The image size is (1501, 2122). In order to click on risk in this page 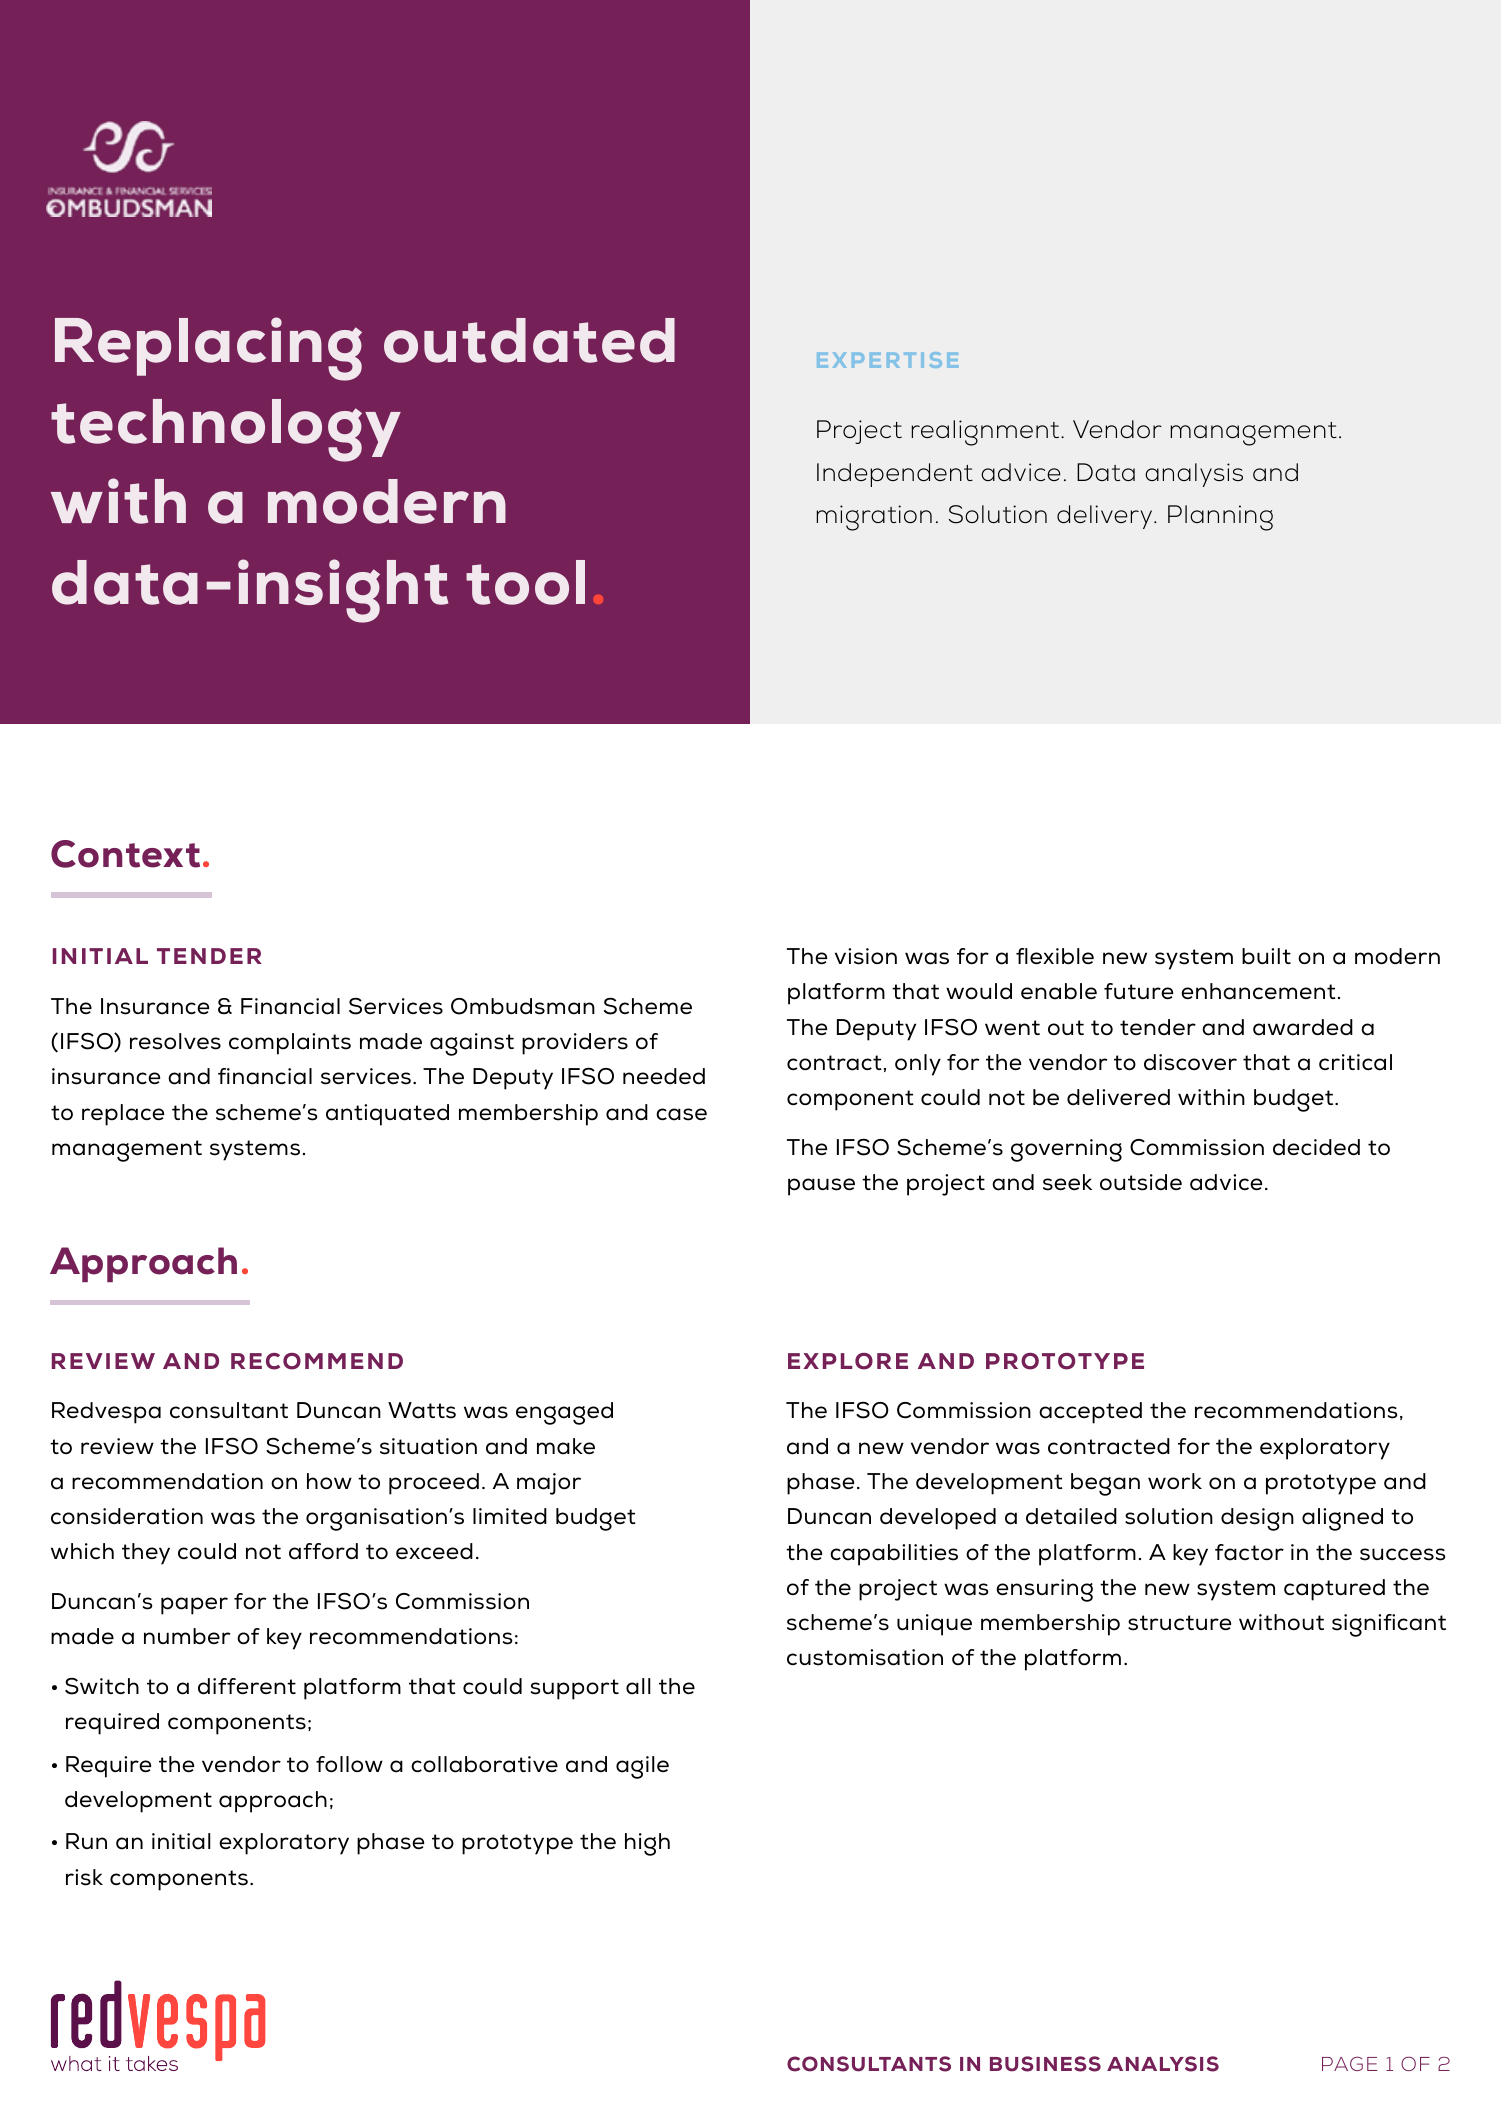, I will do `click(84, 1877)`.
